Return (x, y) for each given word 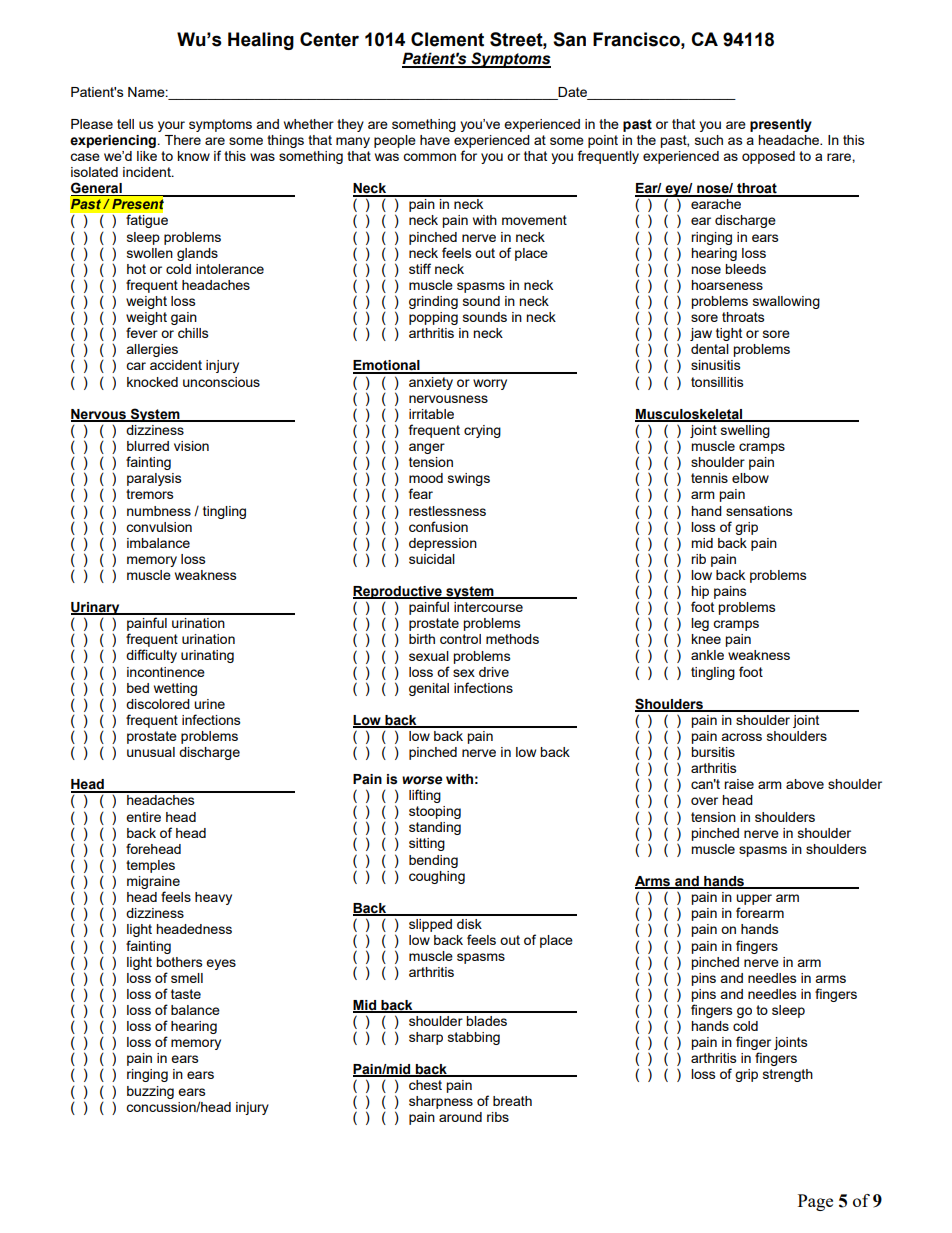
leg (700, 624)
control (460, 639)
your (171, 126)
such (709, 140)
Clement (447, 39)
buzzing (150, 1092)
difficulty (151, 656)
